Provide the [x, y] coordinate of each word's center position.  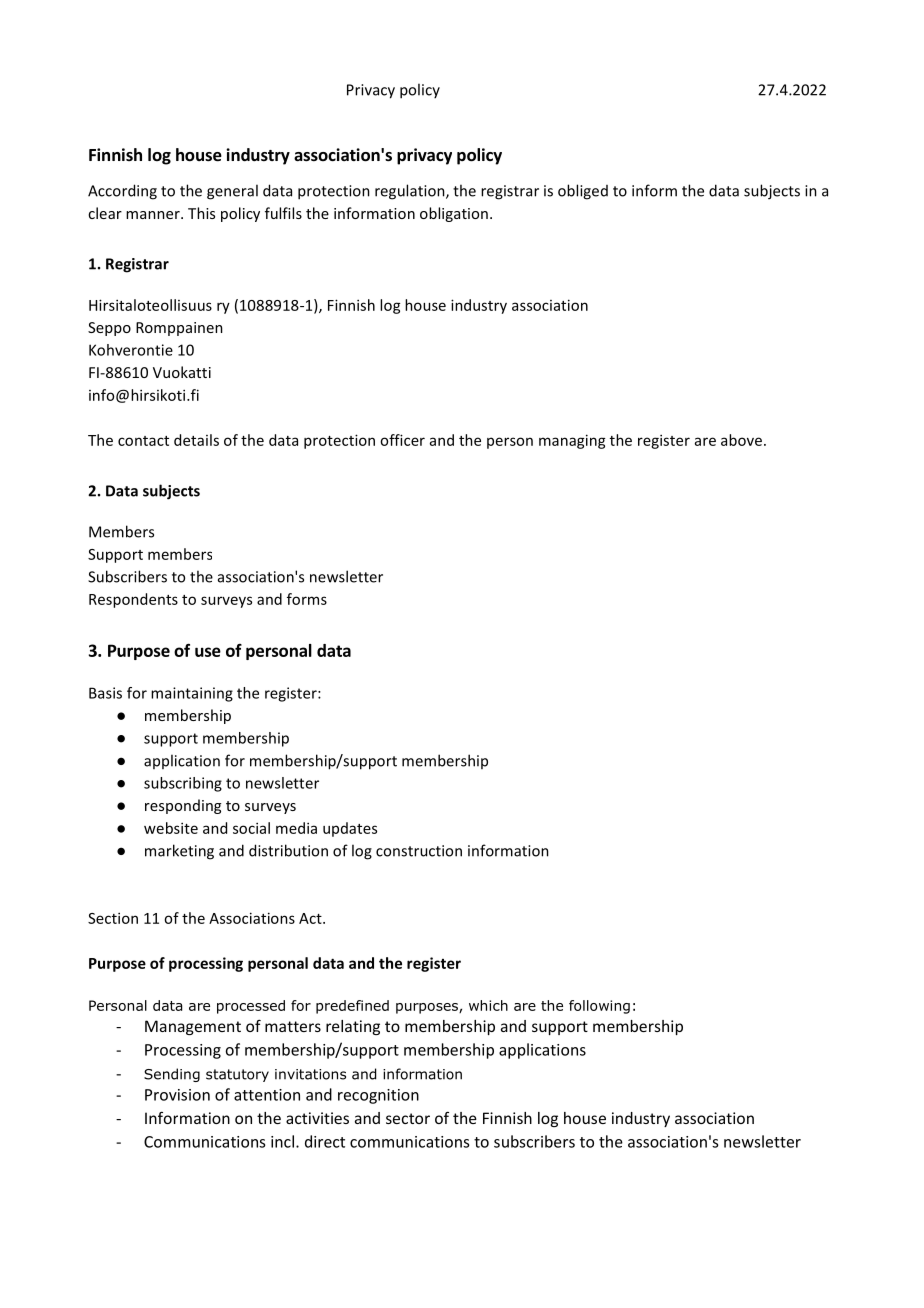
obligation [454, 214]
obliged [583, 192]
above [741, 440]
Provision [177, 1095]
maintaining [192, 694]
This [201, 213]
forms [307, 599]
